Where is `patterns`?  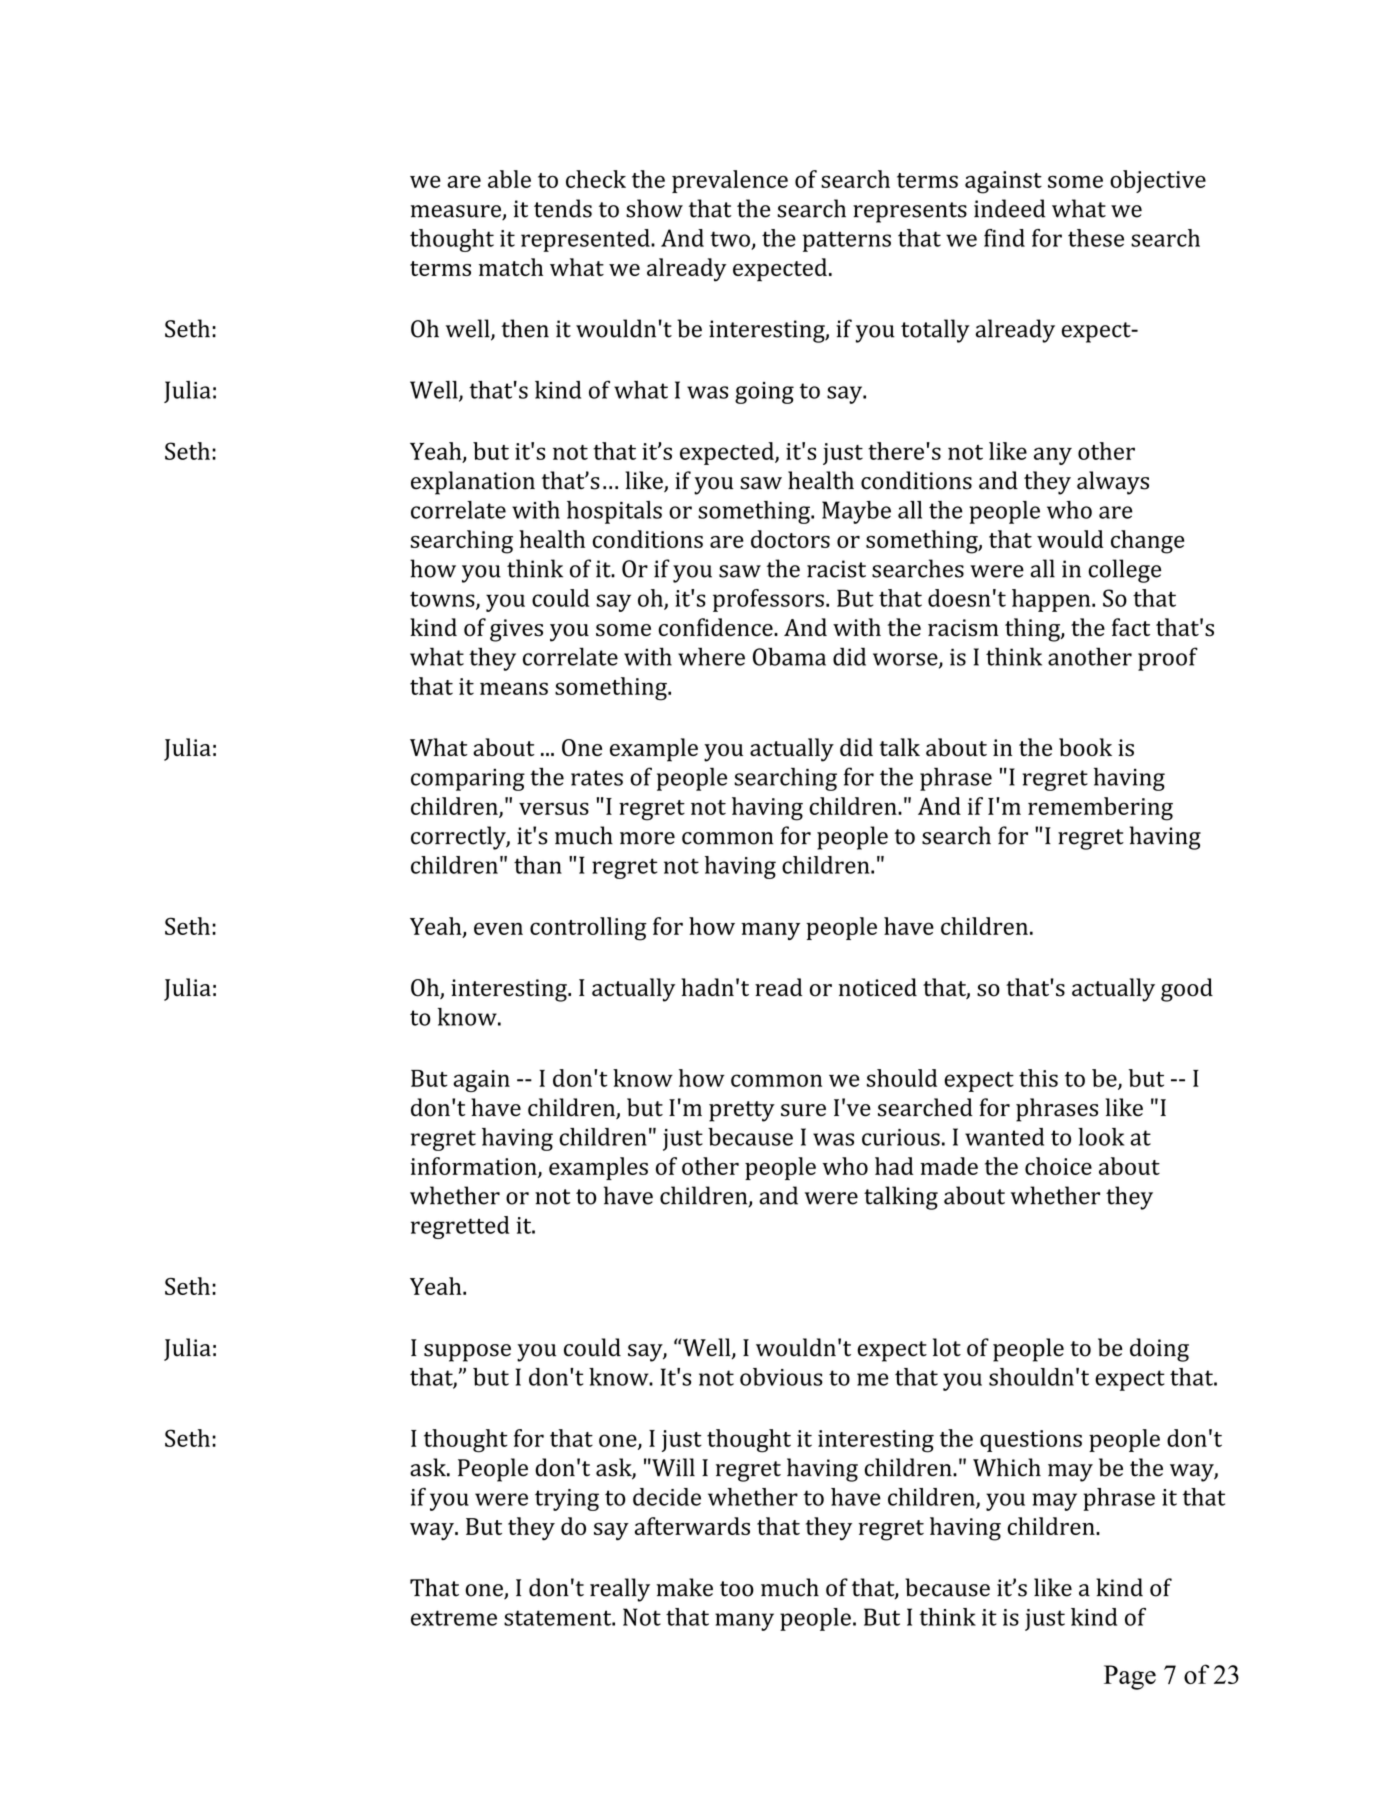 patterns is located at coordinates (847, 241).
